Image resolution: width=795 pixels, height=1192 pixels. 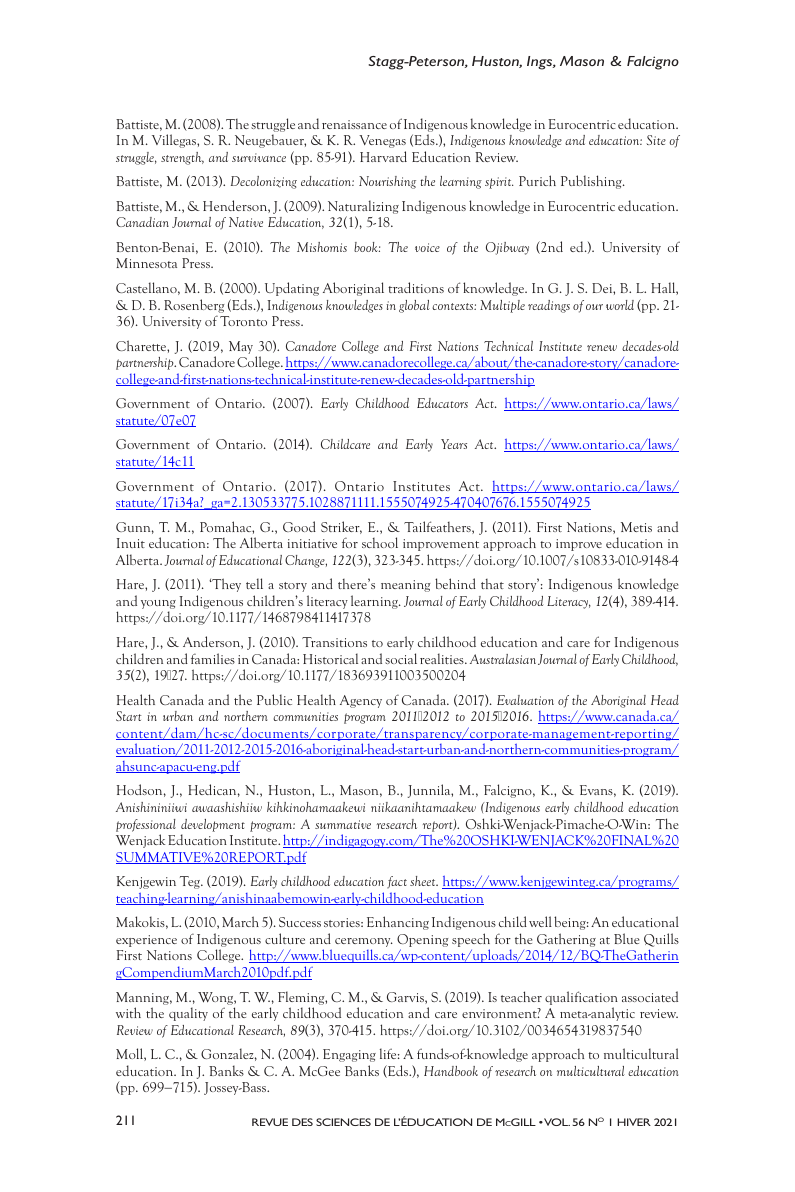 I want to click on Years, so click(x=454, y=444).
